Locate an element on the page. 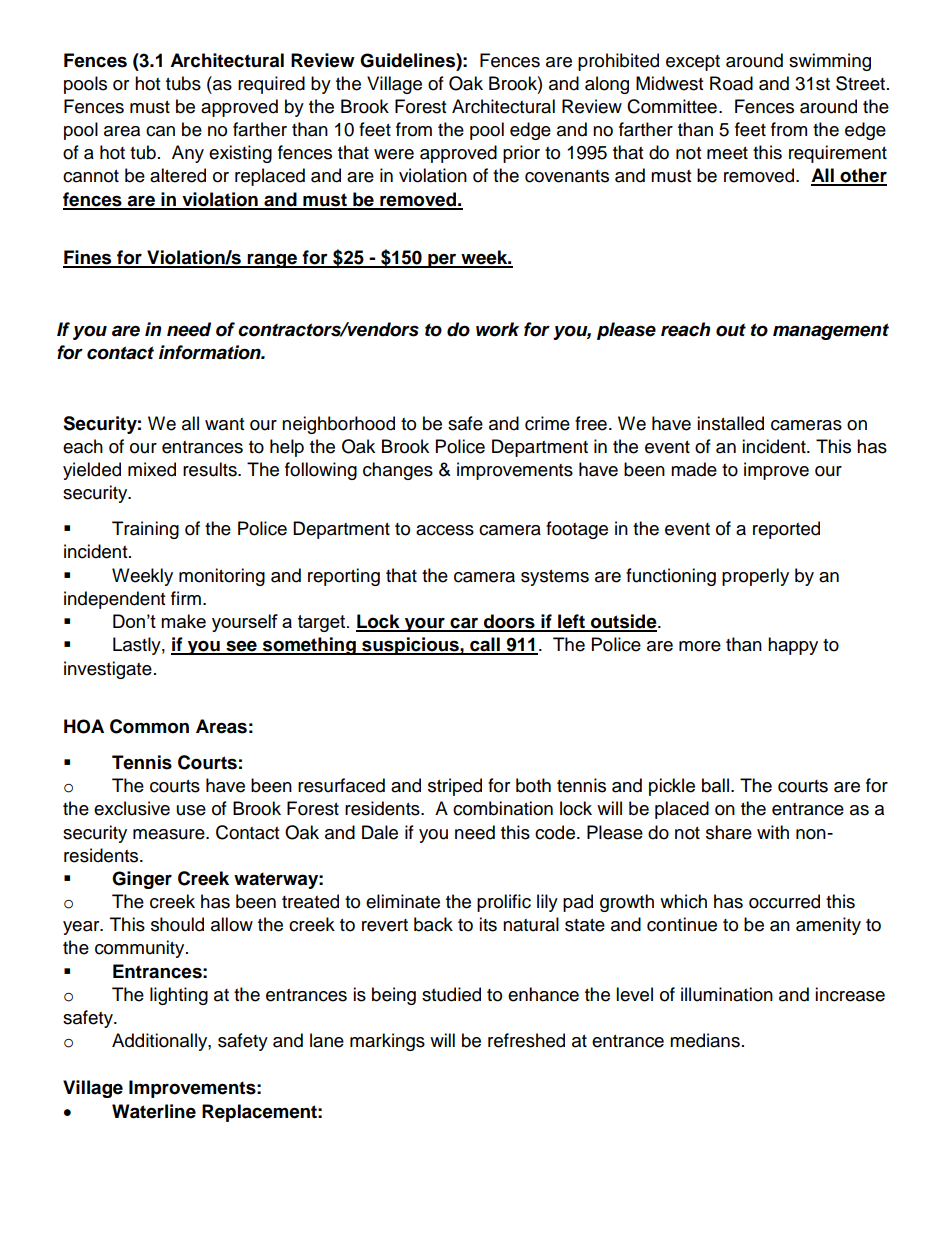 The height and width of the page is (1233, 952). firm is located at coordinates (186, 598).
